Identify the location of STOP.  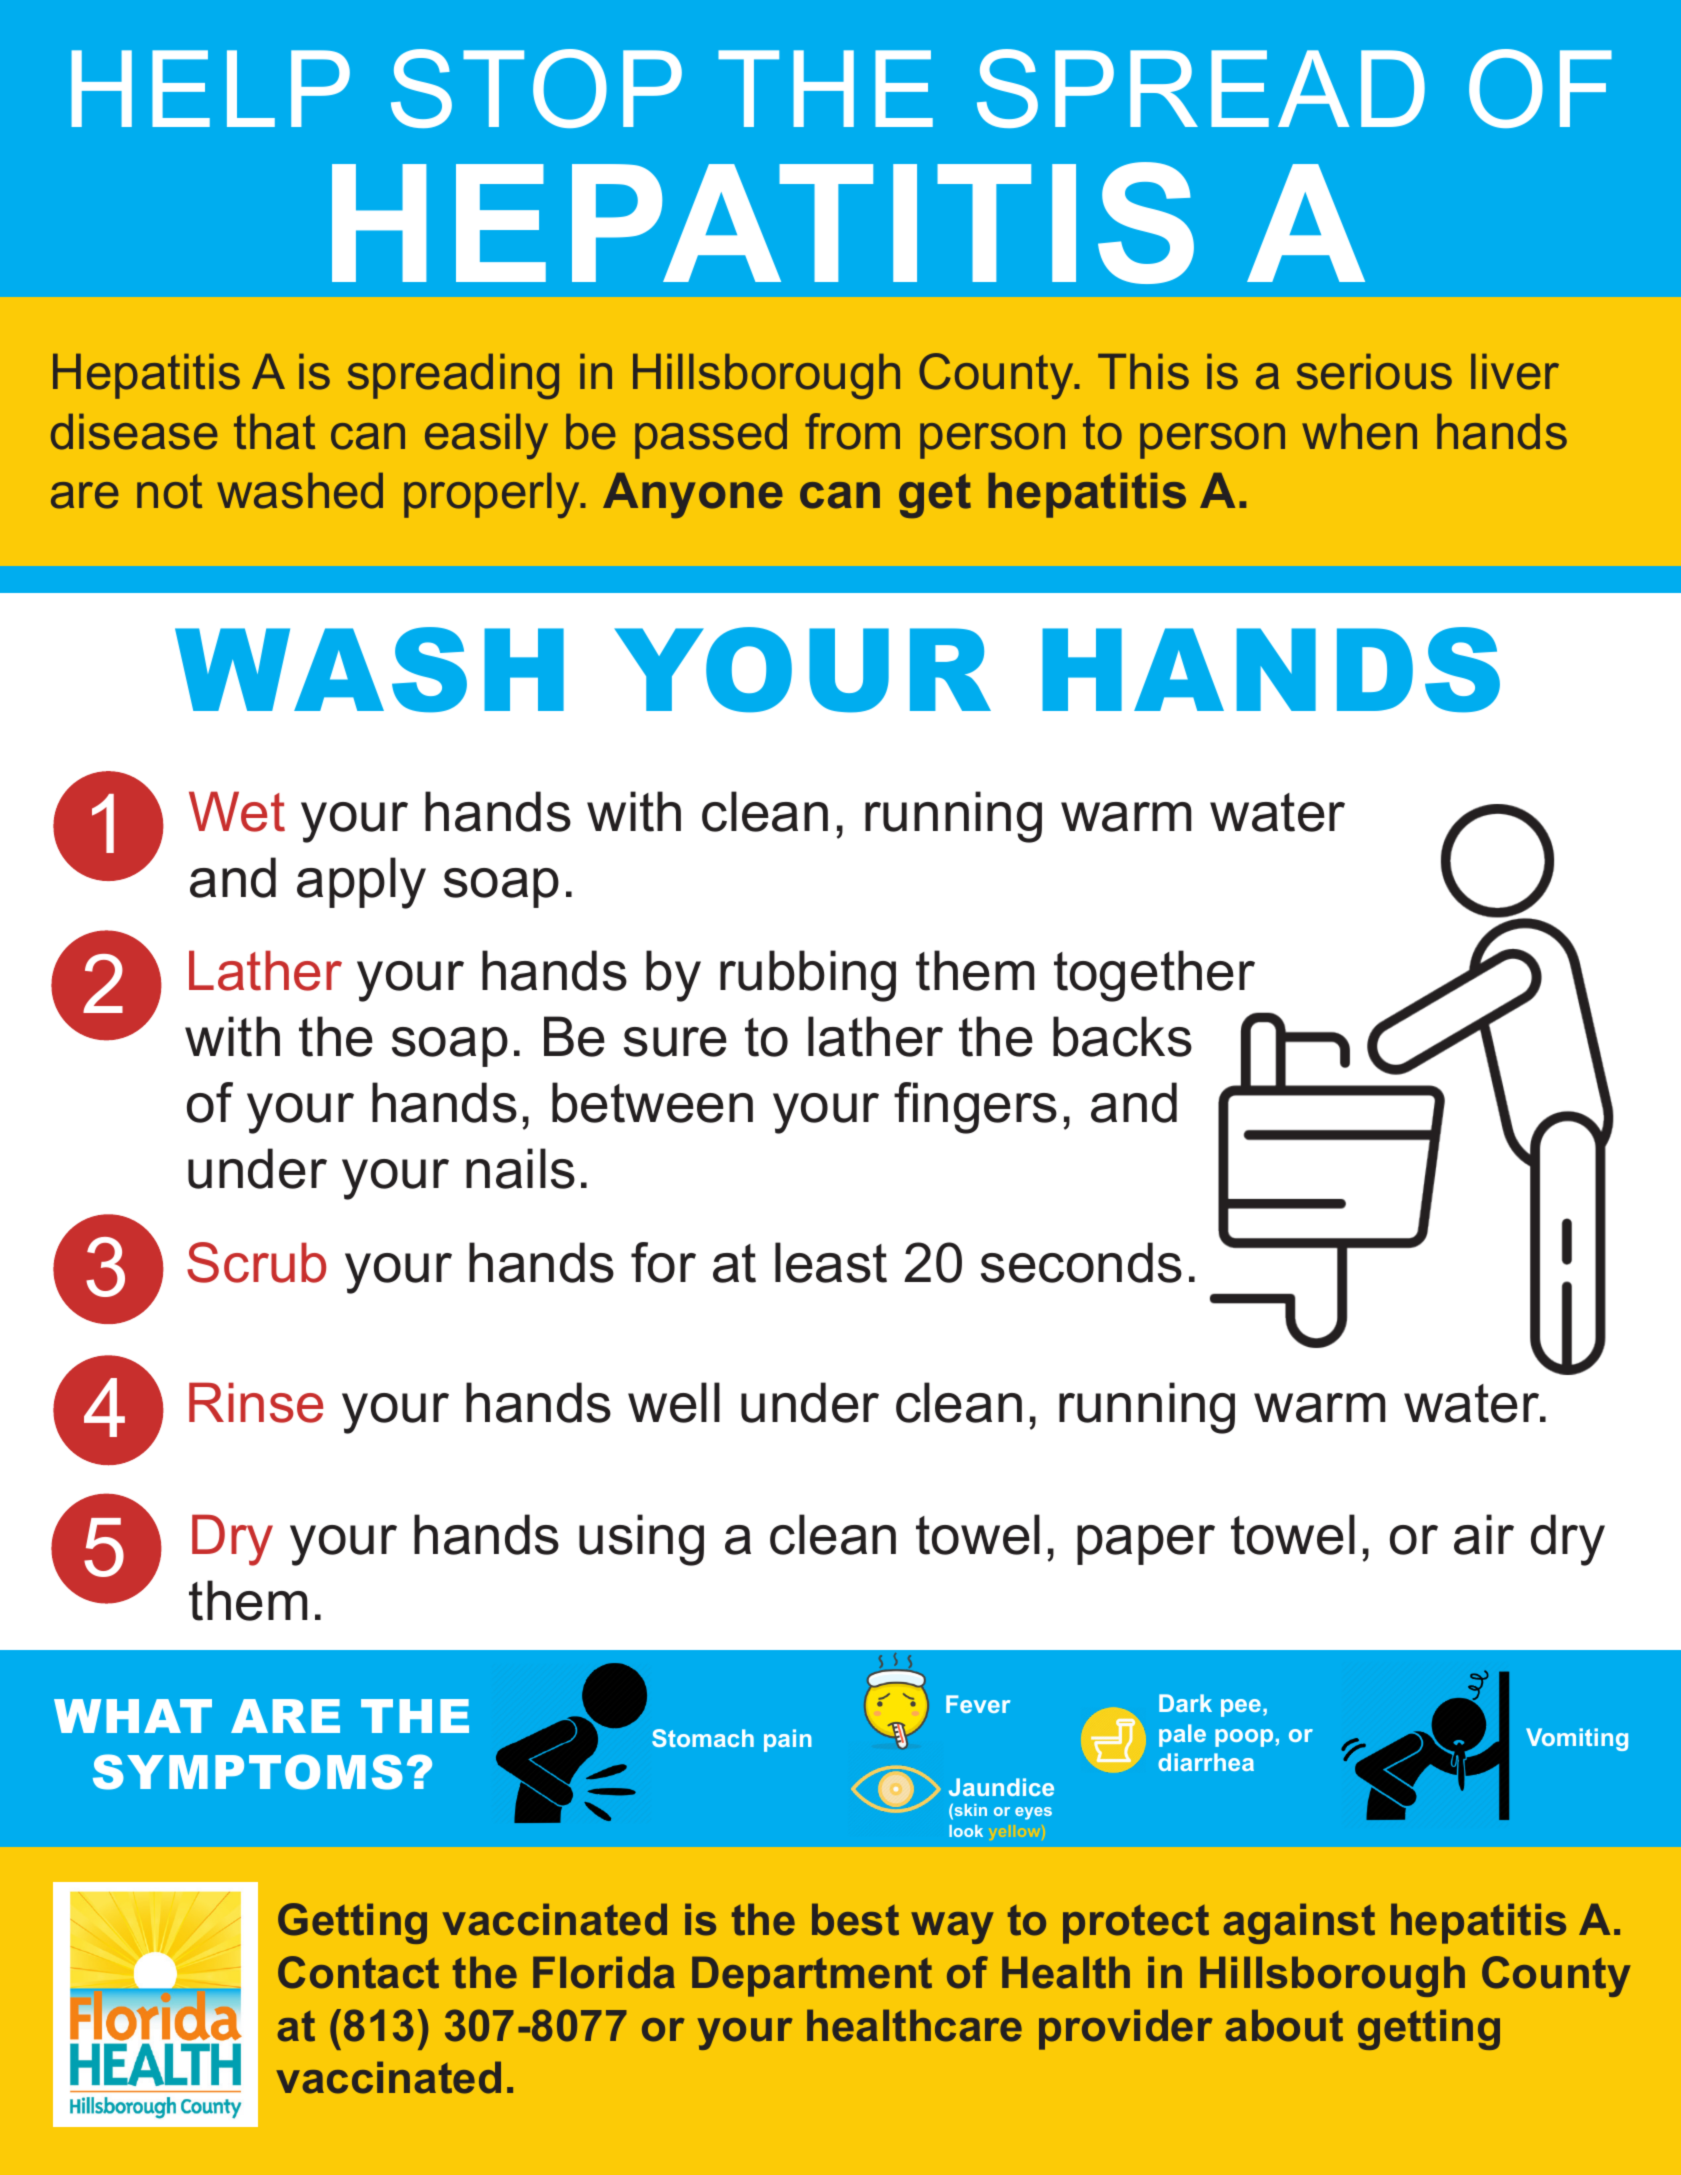
(536, 88).
